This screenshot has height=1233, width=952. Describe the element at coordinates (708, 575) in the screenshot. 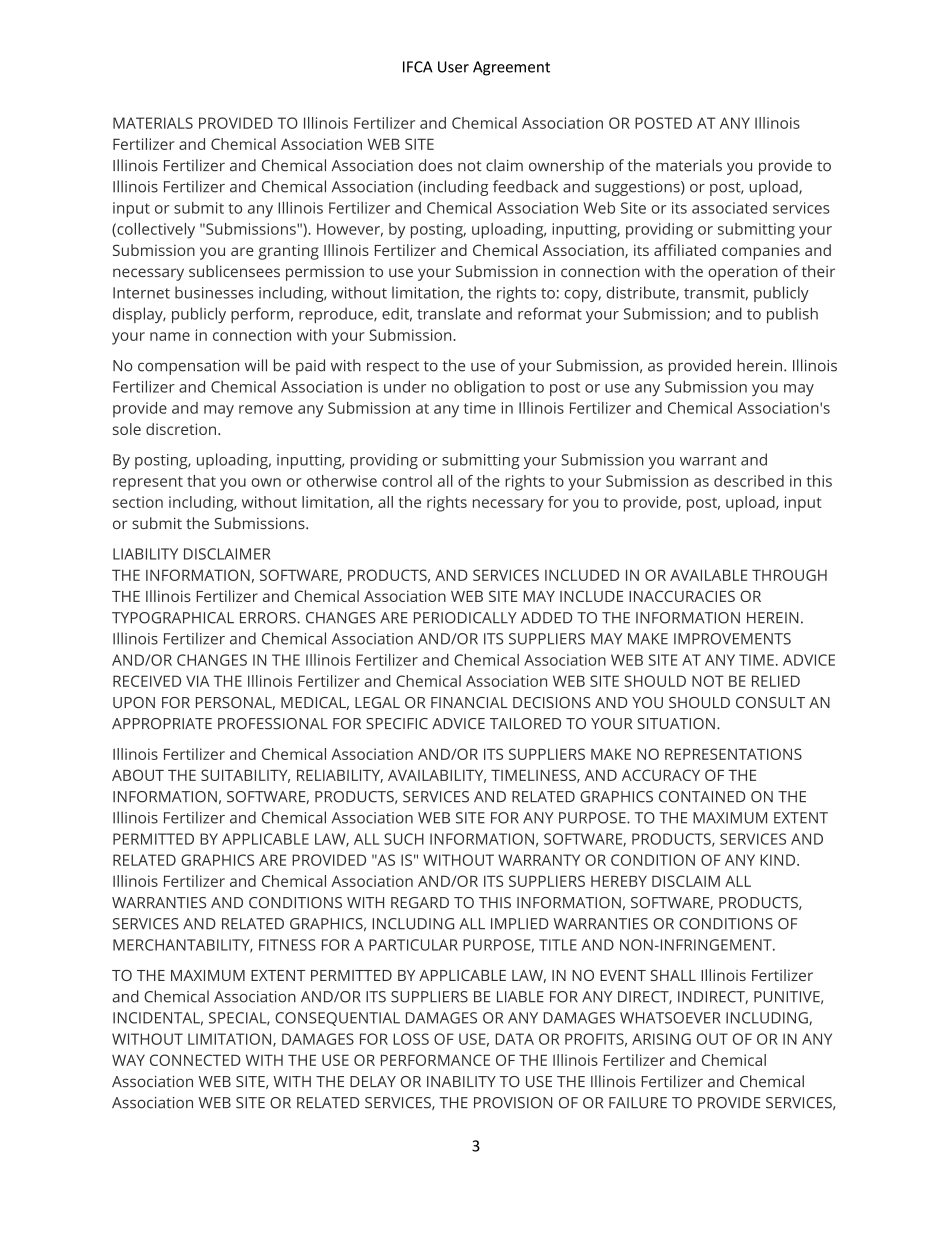

I see `AVAILABLE` at that location.
